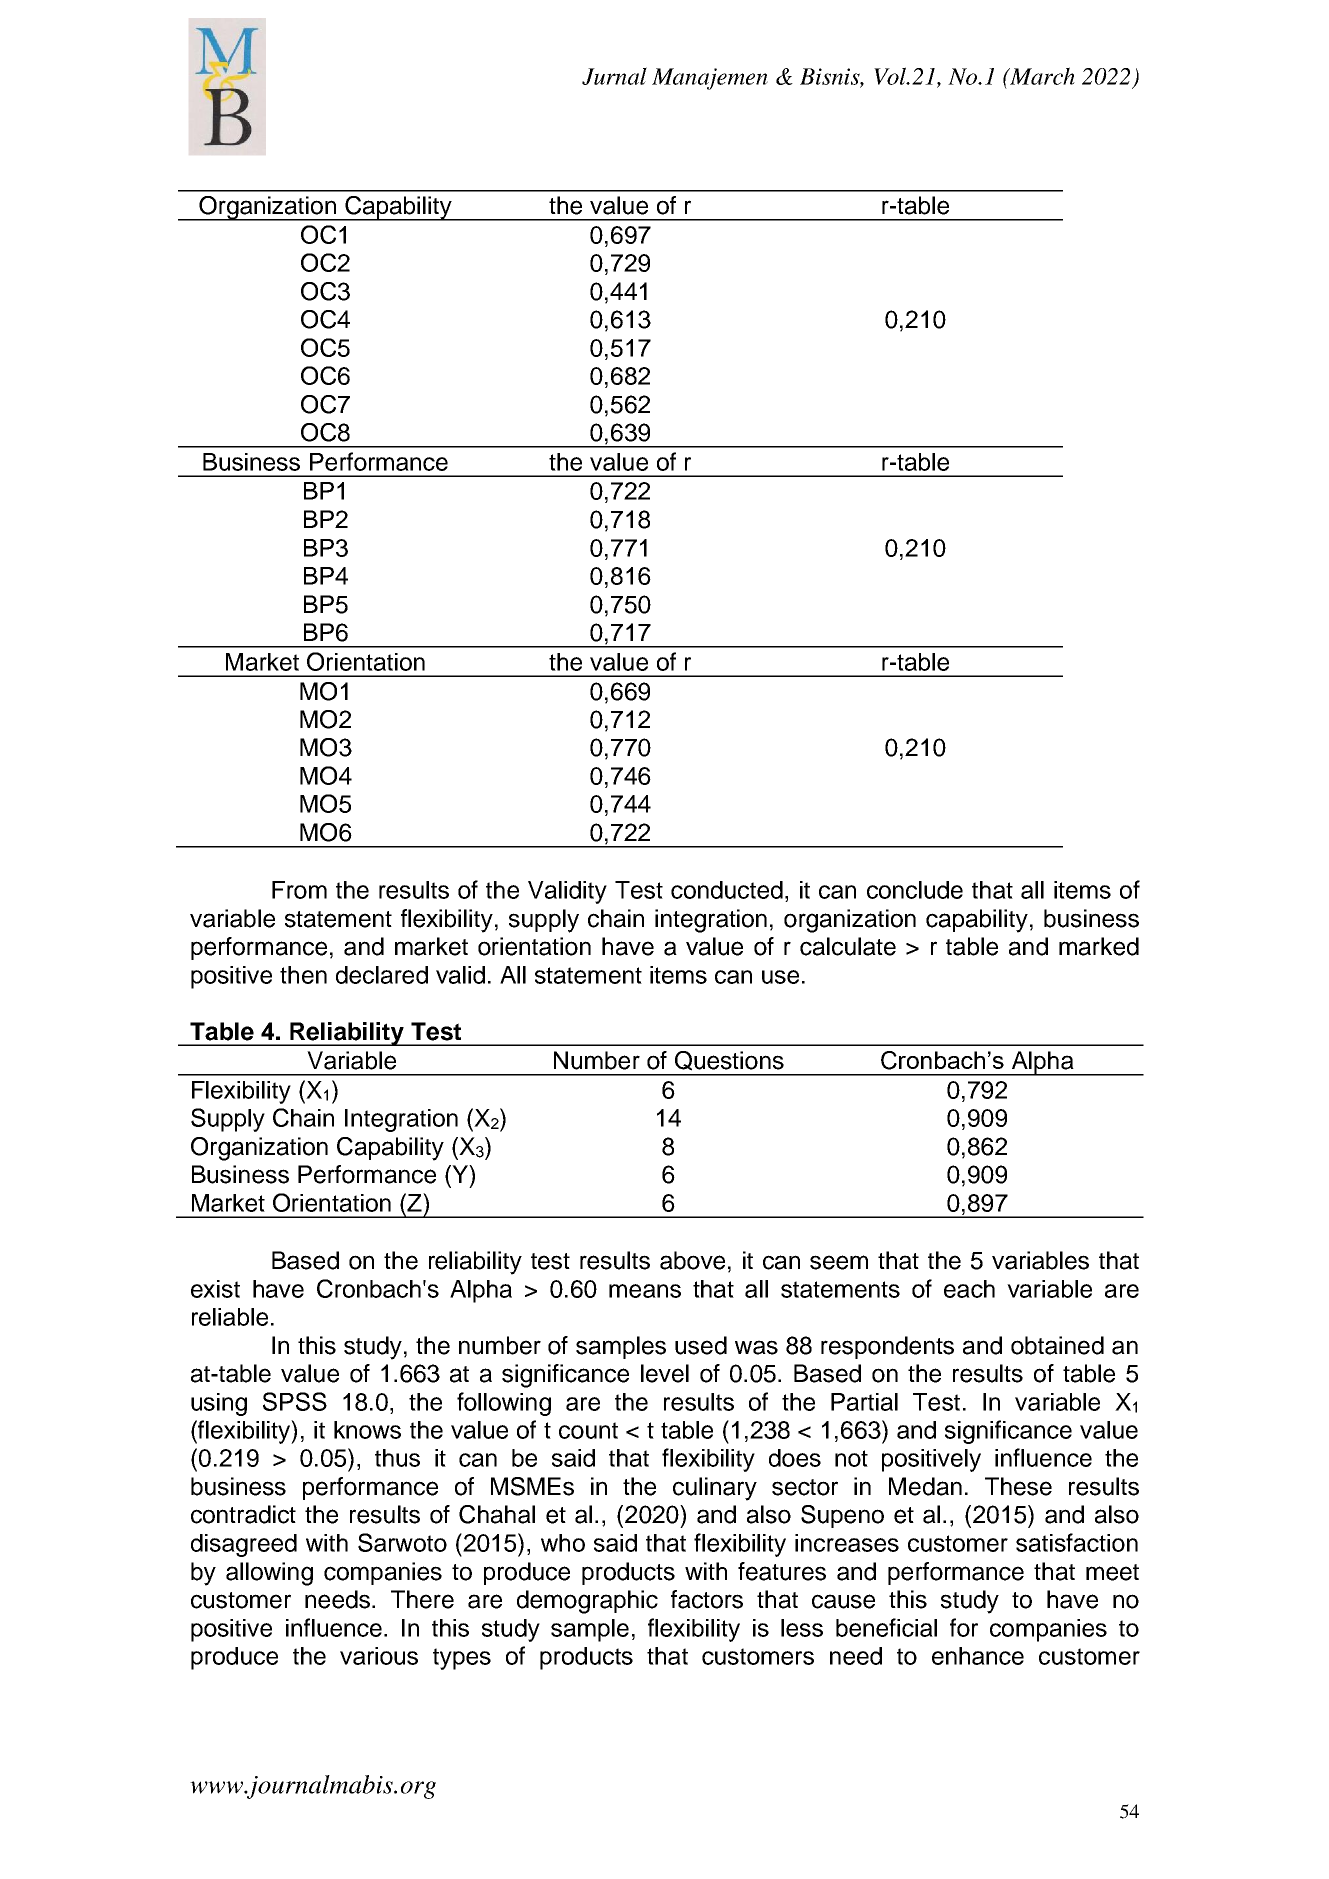 This page has height=1879, width=1329. I want to click on each, so click(969, 1289).
